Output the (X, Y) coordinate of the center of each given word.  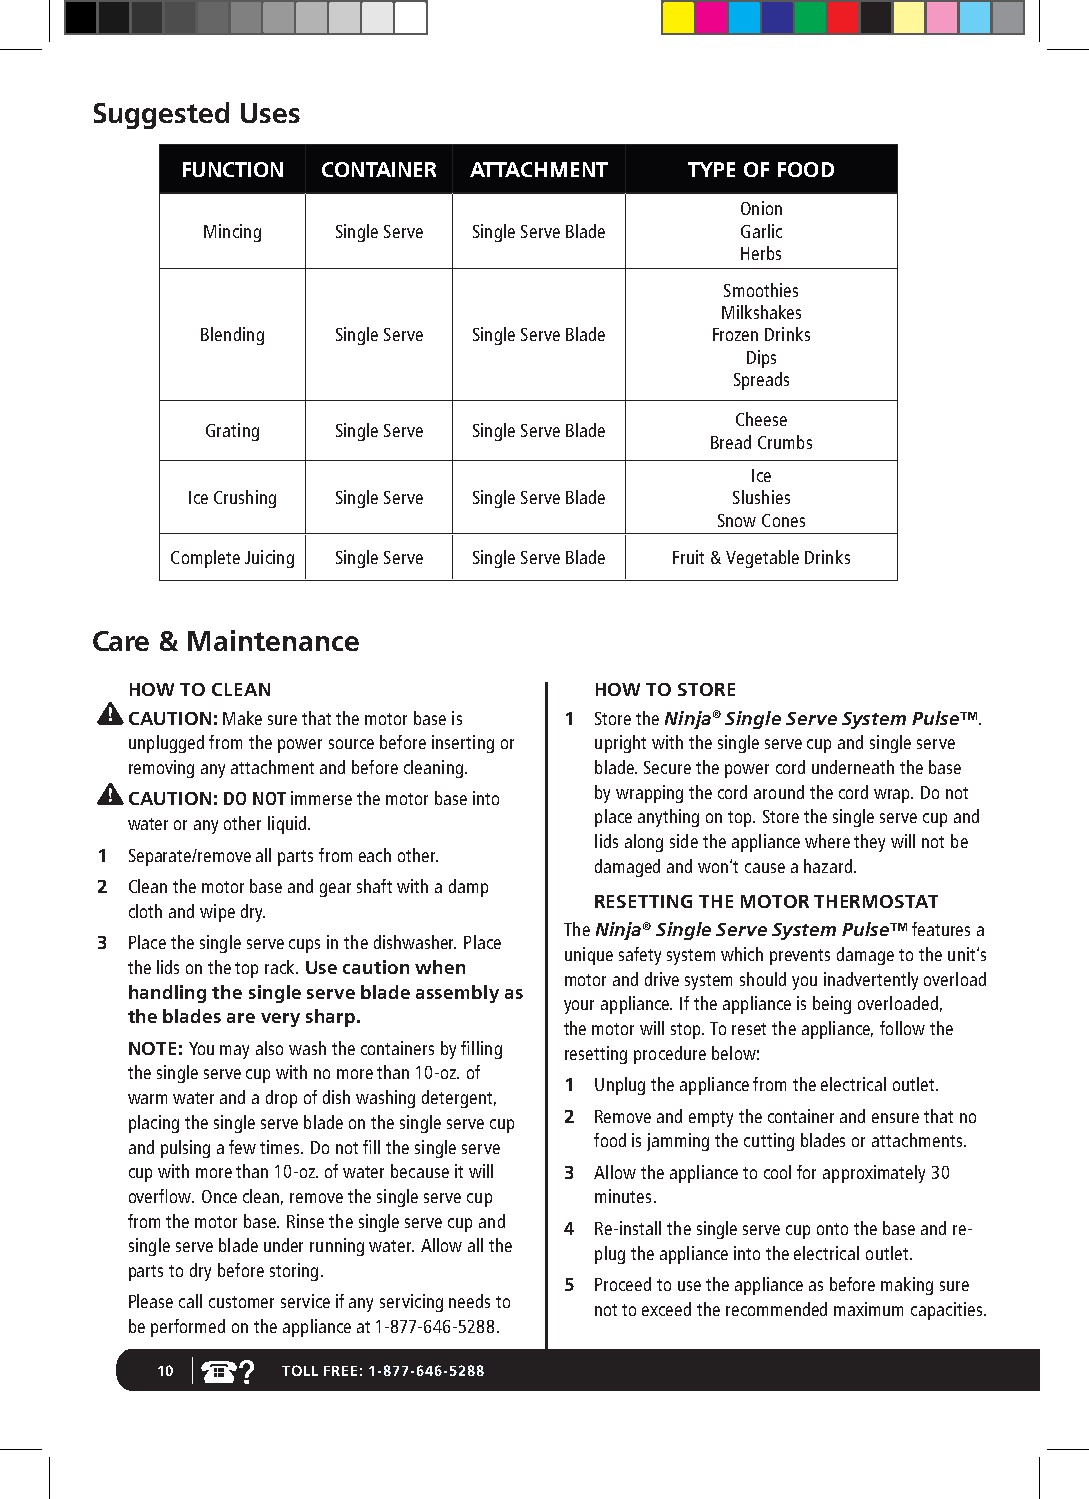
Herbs (761, 253)
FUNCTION (233, 169)
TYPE (711, 169)
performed (188, 1328)
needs (469, 1301)
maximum (868, 1309)
